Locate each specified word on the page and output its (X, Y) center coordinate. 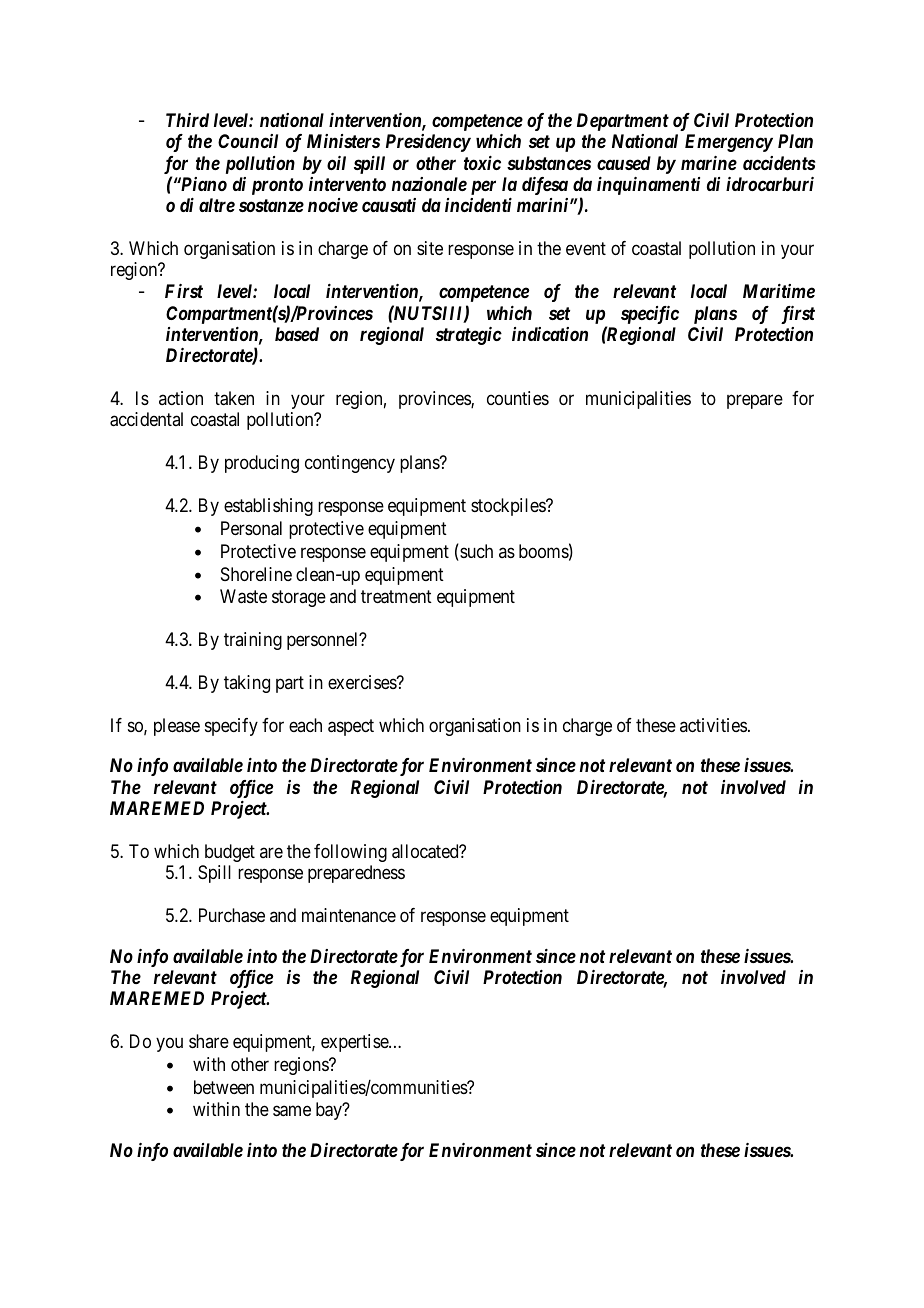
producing (262, 464)
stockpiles (509, 507)
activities (713, 725)
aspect (351, 727)
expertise (355, 1043)
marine (709, 163)
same (292, 1111)
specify (231, 727)
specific (650, 315)
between (224, 1087)
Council (248, 141)
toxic (482, 163)
